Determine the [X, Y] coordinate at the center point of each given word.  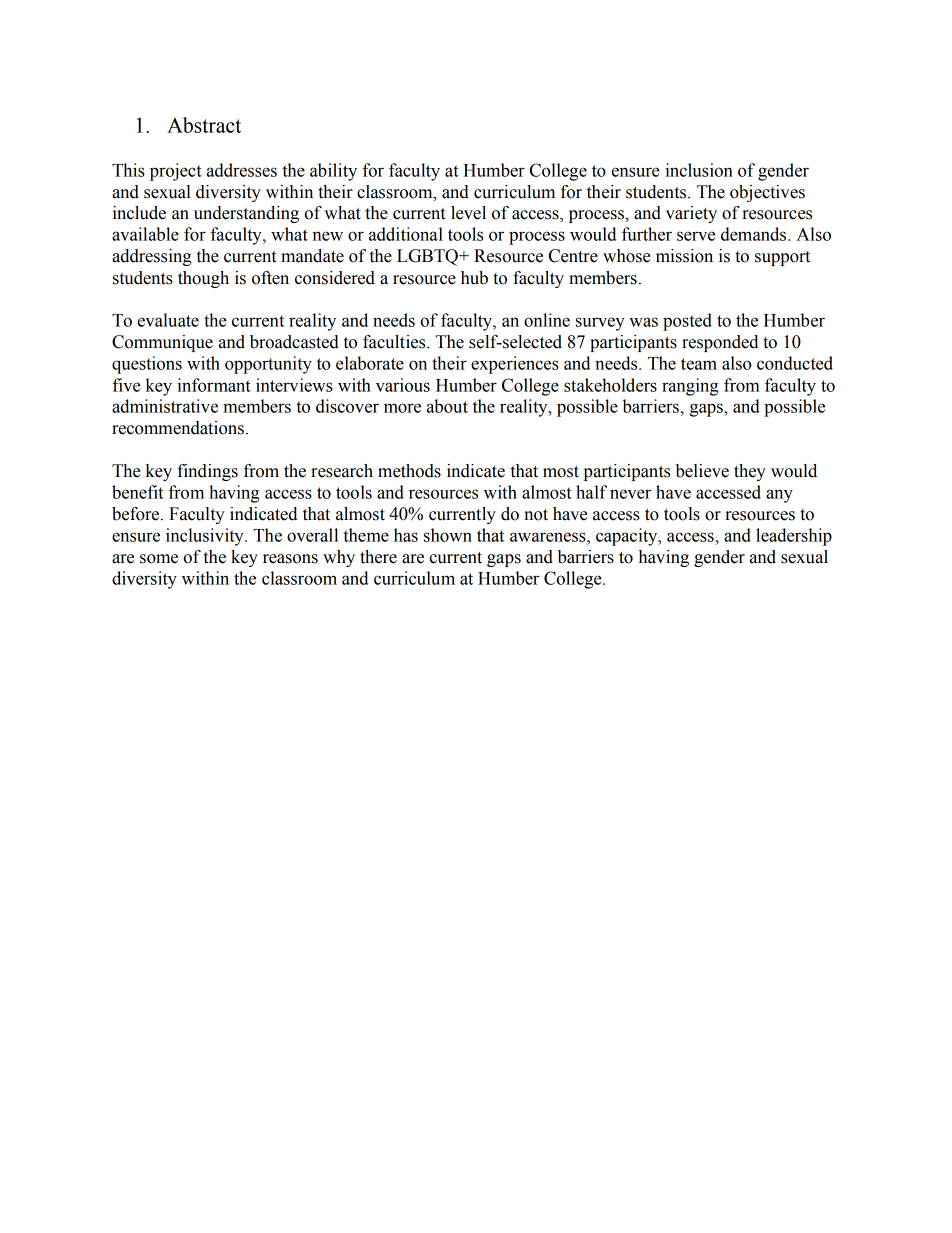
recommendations [178, 428]
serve [696, 236]
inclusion [699, 170]
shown [448, 535]
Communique [162, 343]
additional [406, 234]
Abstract [204, 125]
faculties [395, 342]
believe [702, 471]
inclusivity [206, 537]
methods [409, 471]
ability [333, 172]
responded [720, 343]
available [145, 234]
